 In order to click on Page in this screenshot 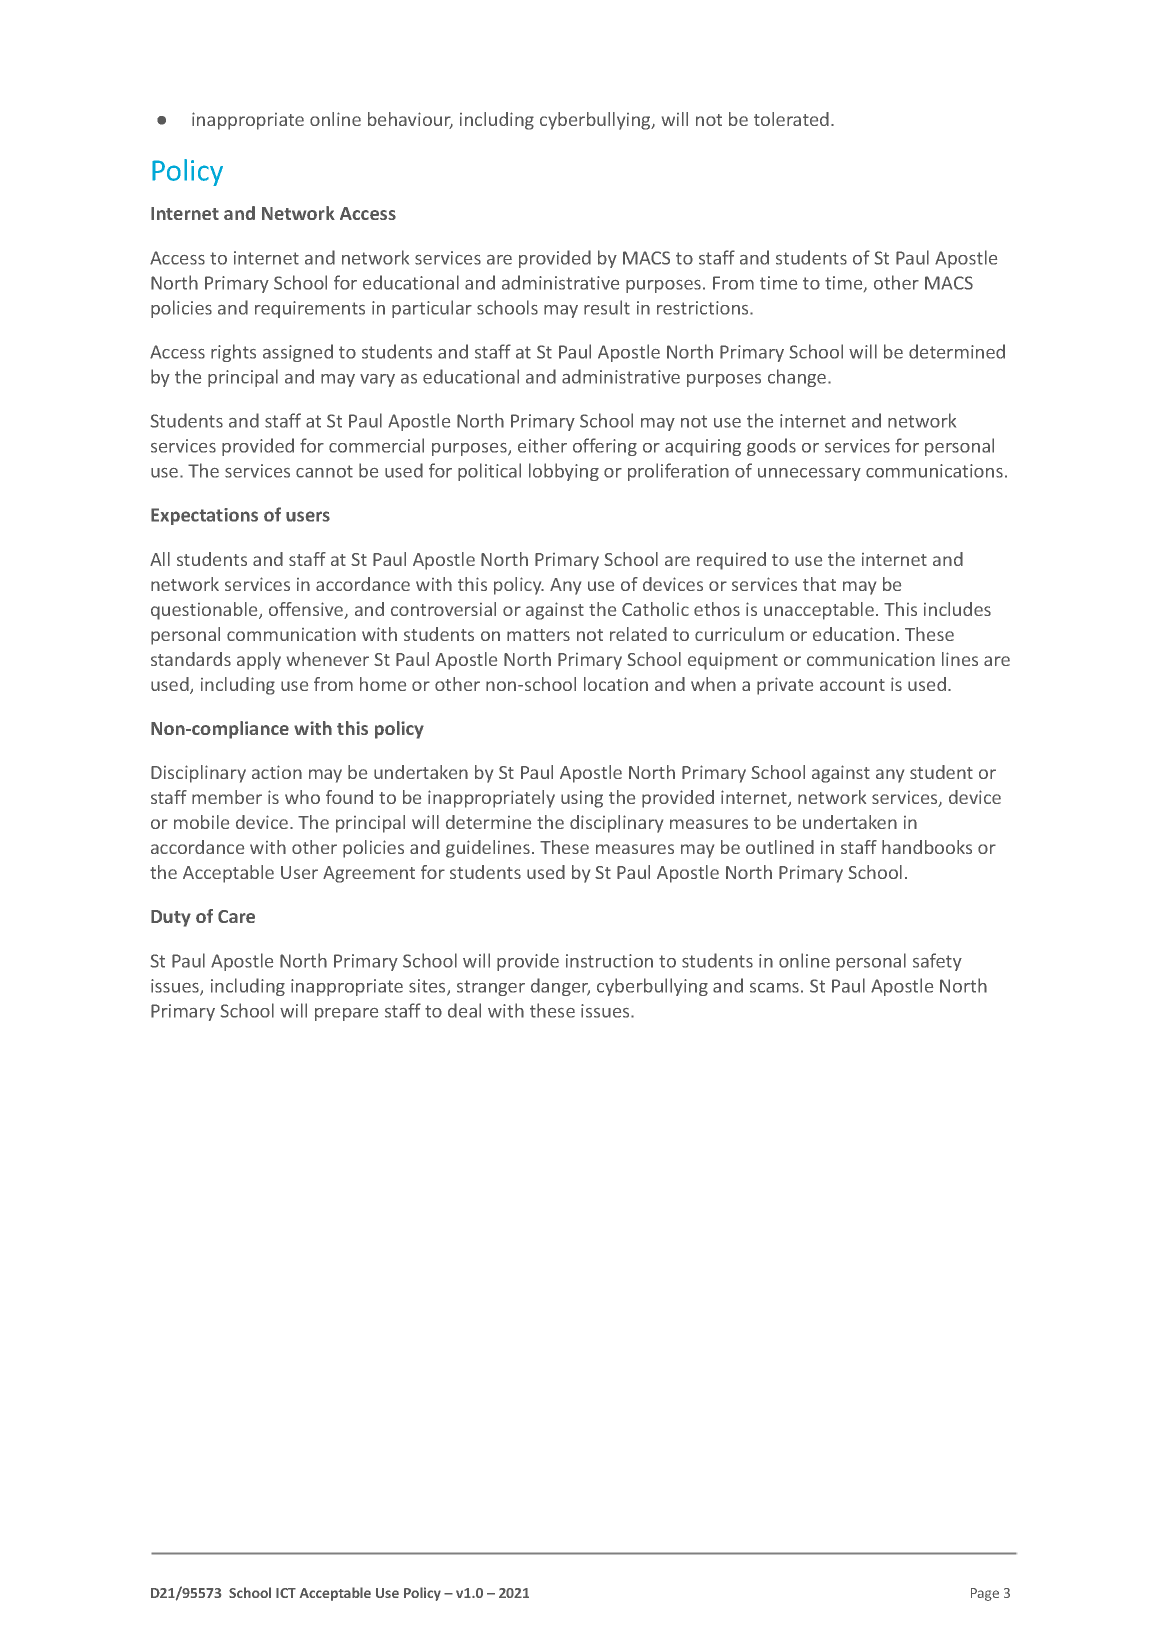, I will do `click(985, 1594)`.
